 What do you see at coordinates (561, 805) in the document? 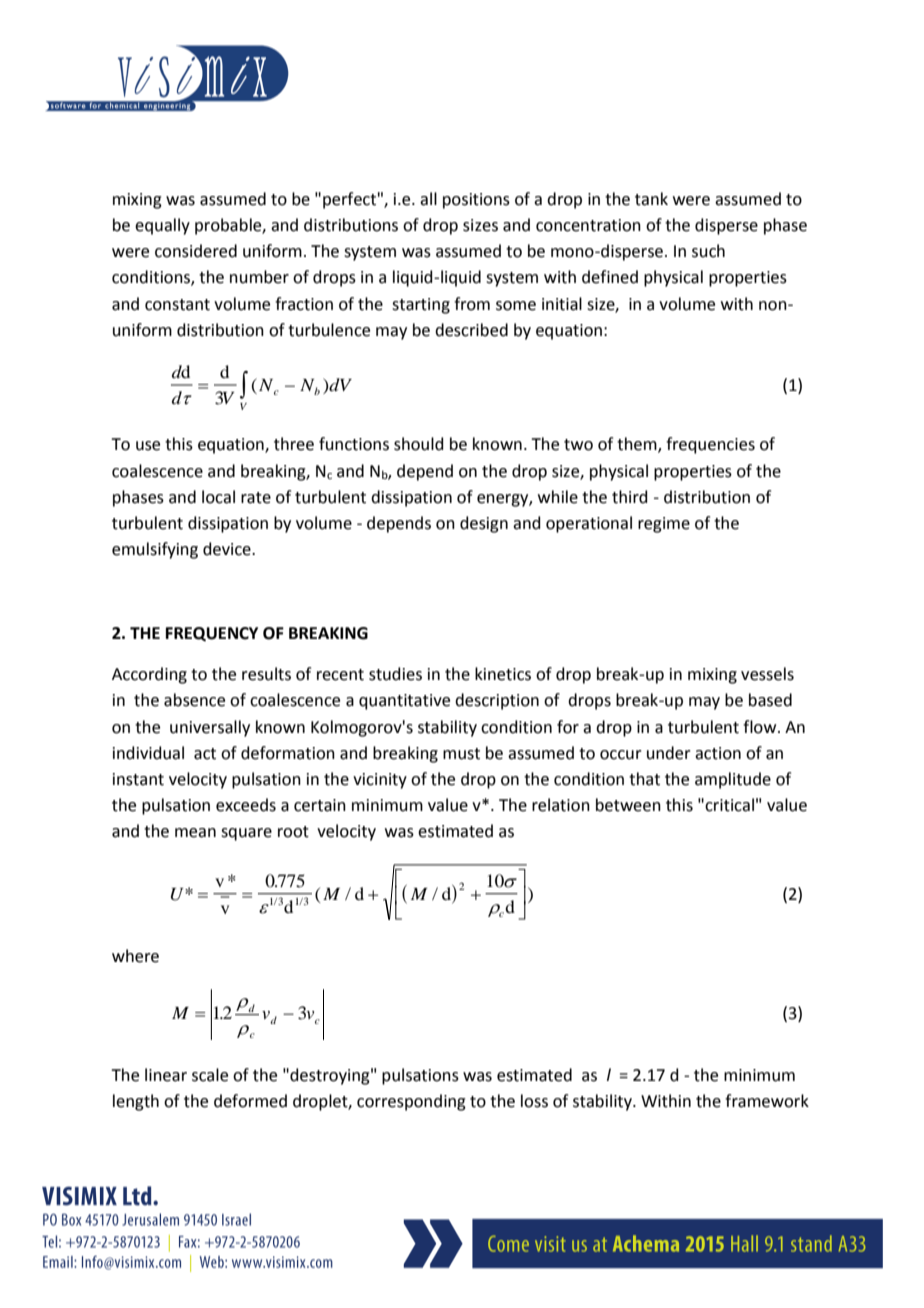
I see `relation` at bounding box center [561, 805].
